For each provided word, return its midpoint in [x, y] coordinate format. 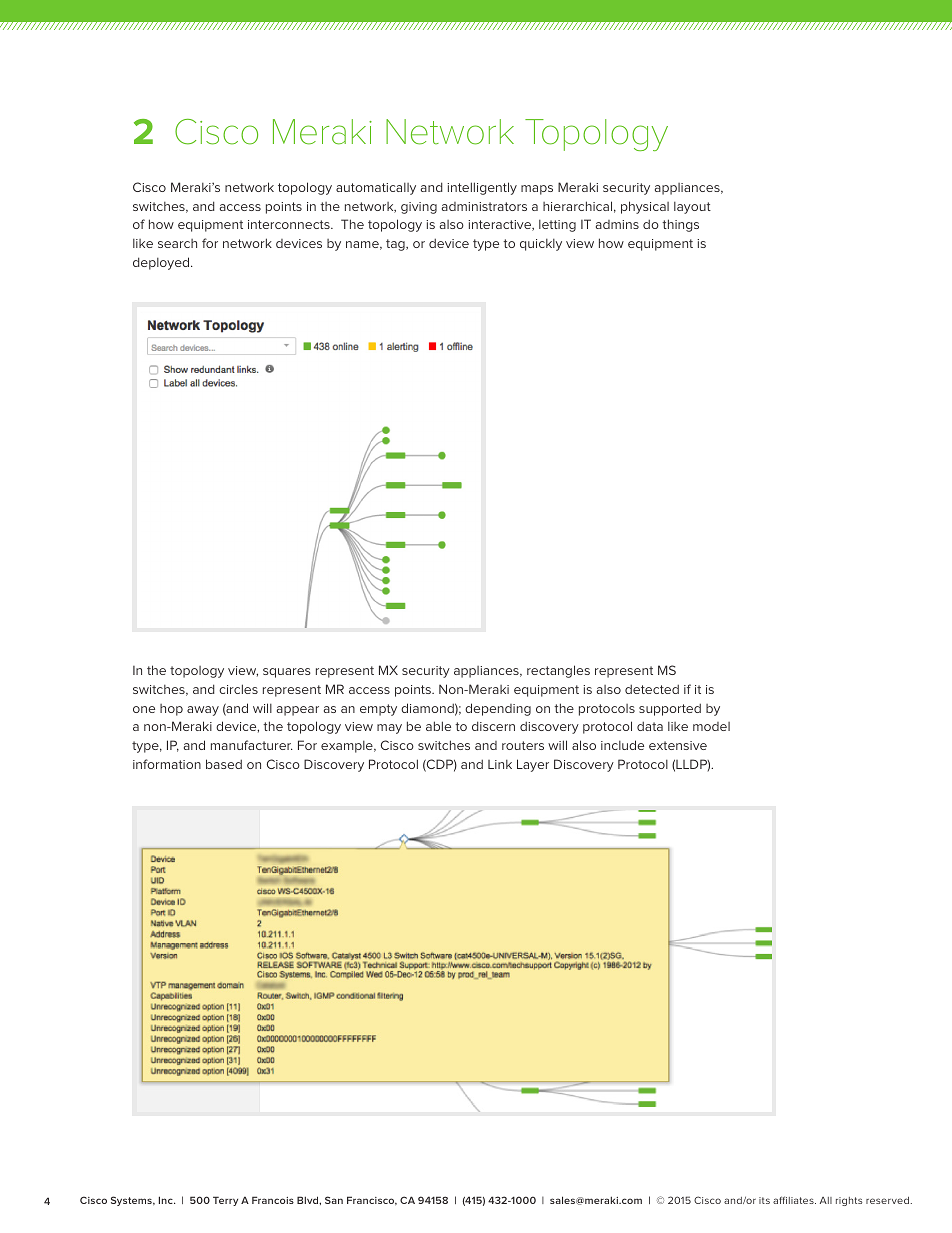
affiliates [794, 1200]
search [177, 243]
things [680, 225]
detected [652, 689]
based [224, 764]
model [711, 726]
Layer [533, 765]
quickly [541, 245]
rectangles [558, 671]
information [167, 764]
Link [500, 764]
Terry [225, 1201]
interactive [501, 225]
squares [287, 673]
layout [692, 208]
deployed [162, 263]
